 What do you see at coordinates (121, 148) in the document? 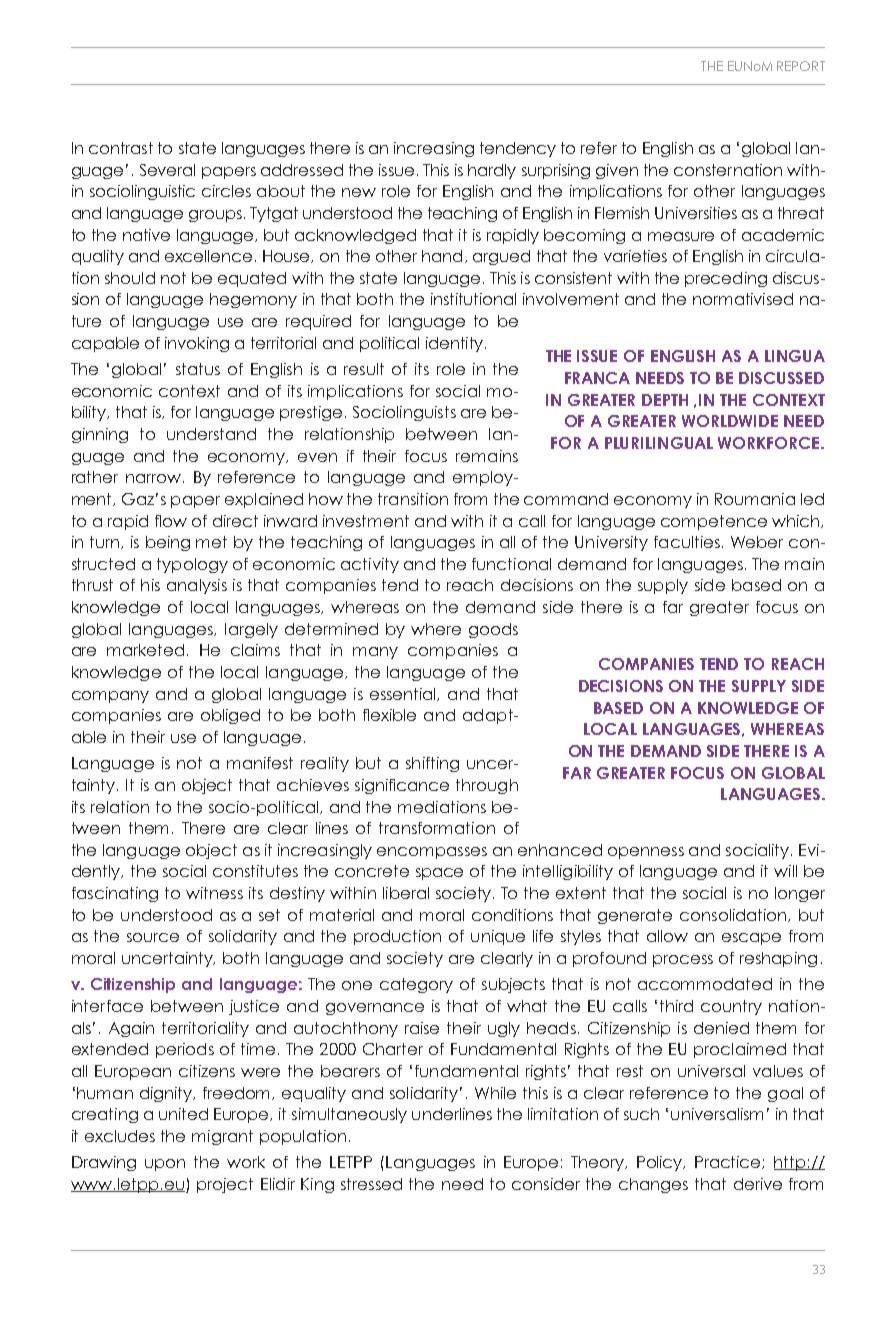
I see `contrast` at bounding box center [121, 148].
